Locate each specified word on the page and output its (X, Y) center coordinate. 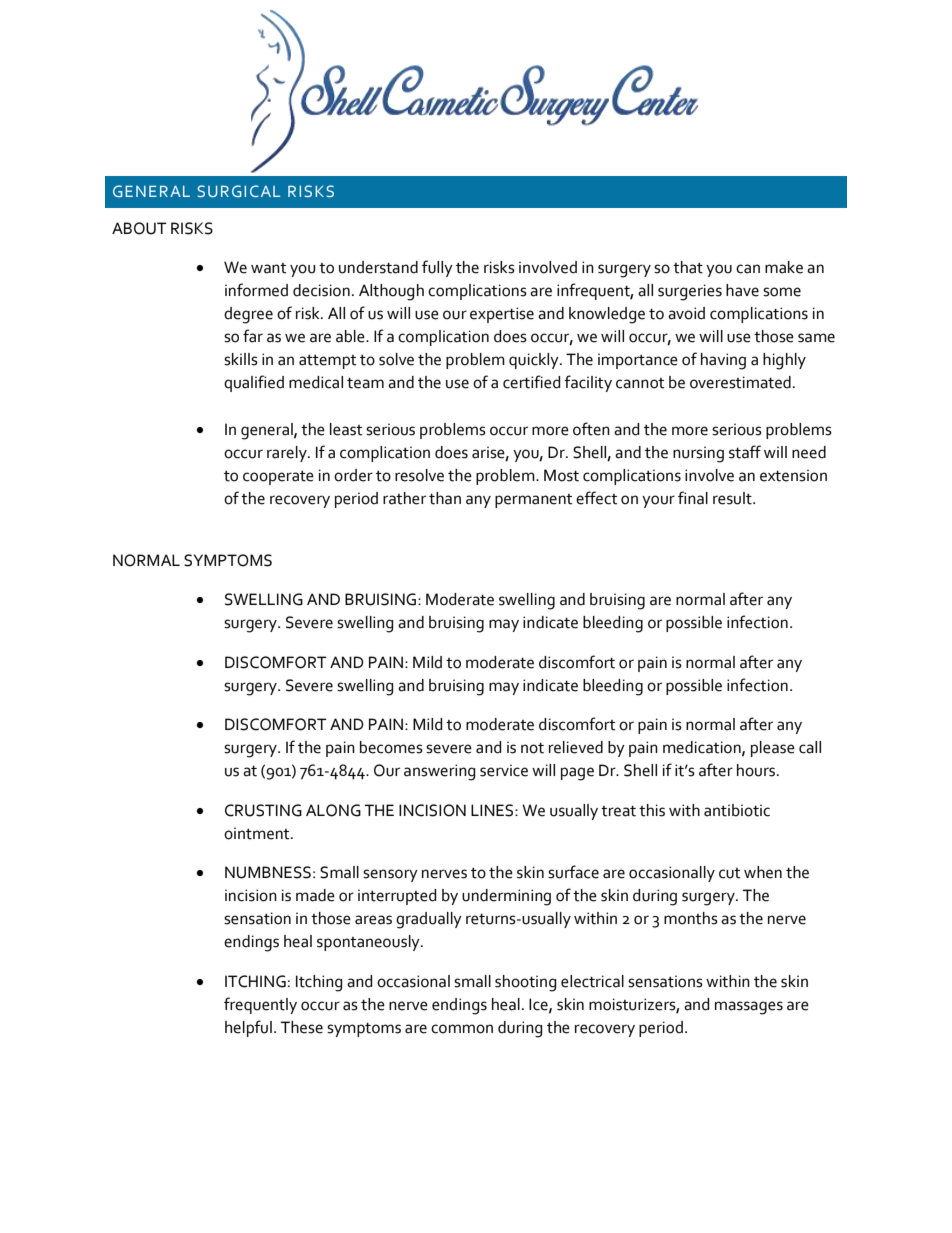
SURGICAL (239, 191)
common (462, 1029)
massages (749, 1008)
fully (437, 268)
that (688, 267)
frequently (260, 1005)
